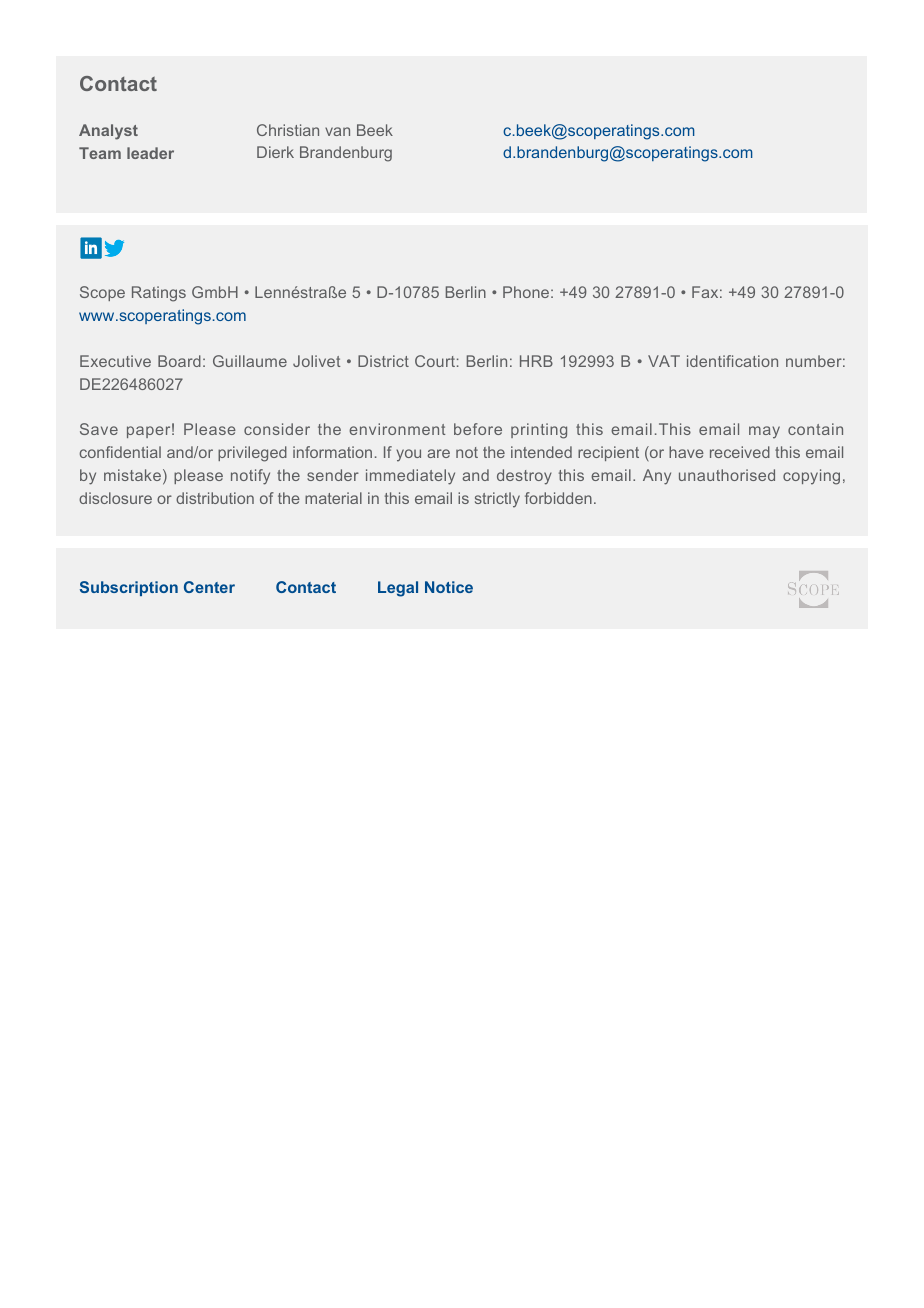  Describe the element at coordinates (288, 130) in the screenshot. I see `Christian` at that location.
